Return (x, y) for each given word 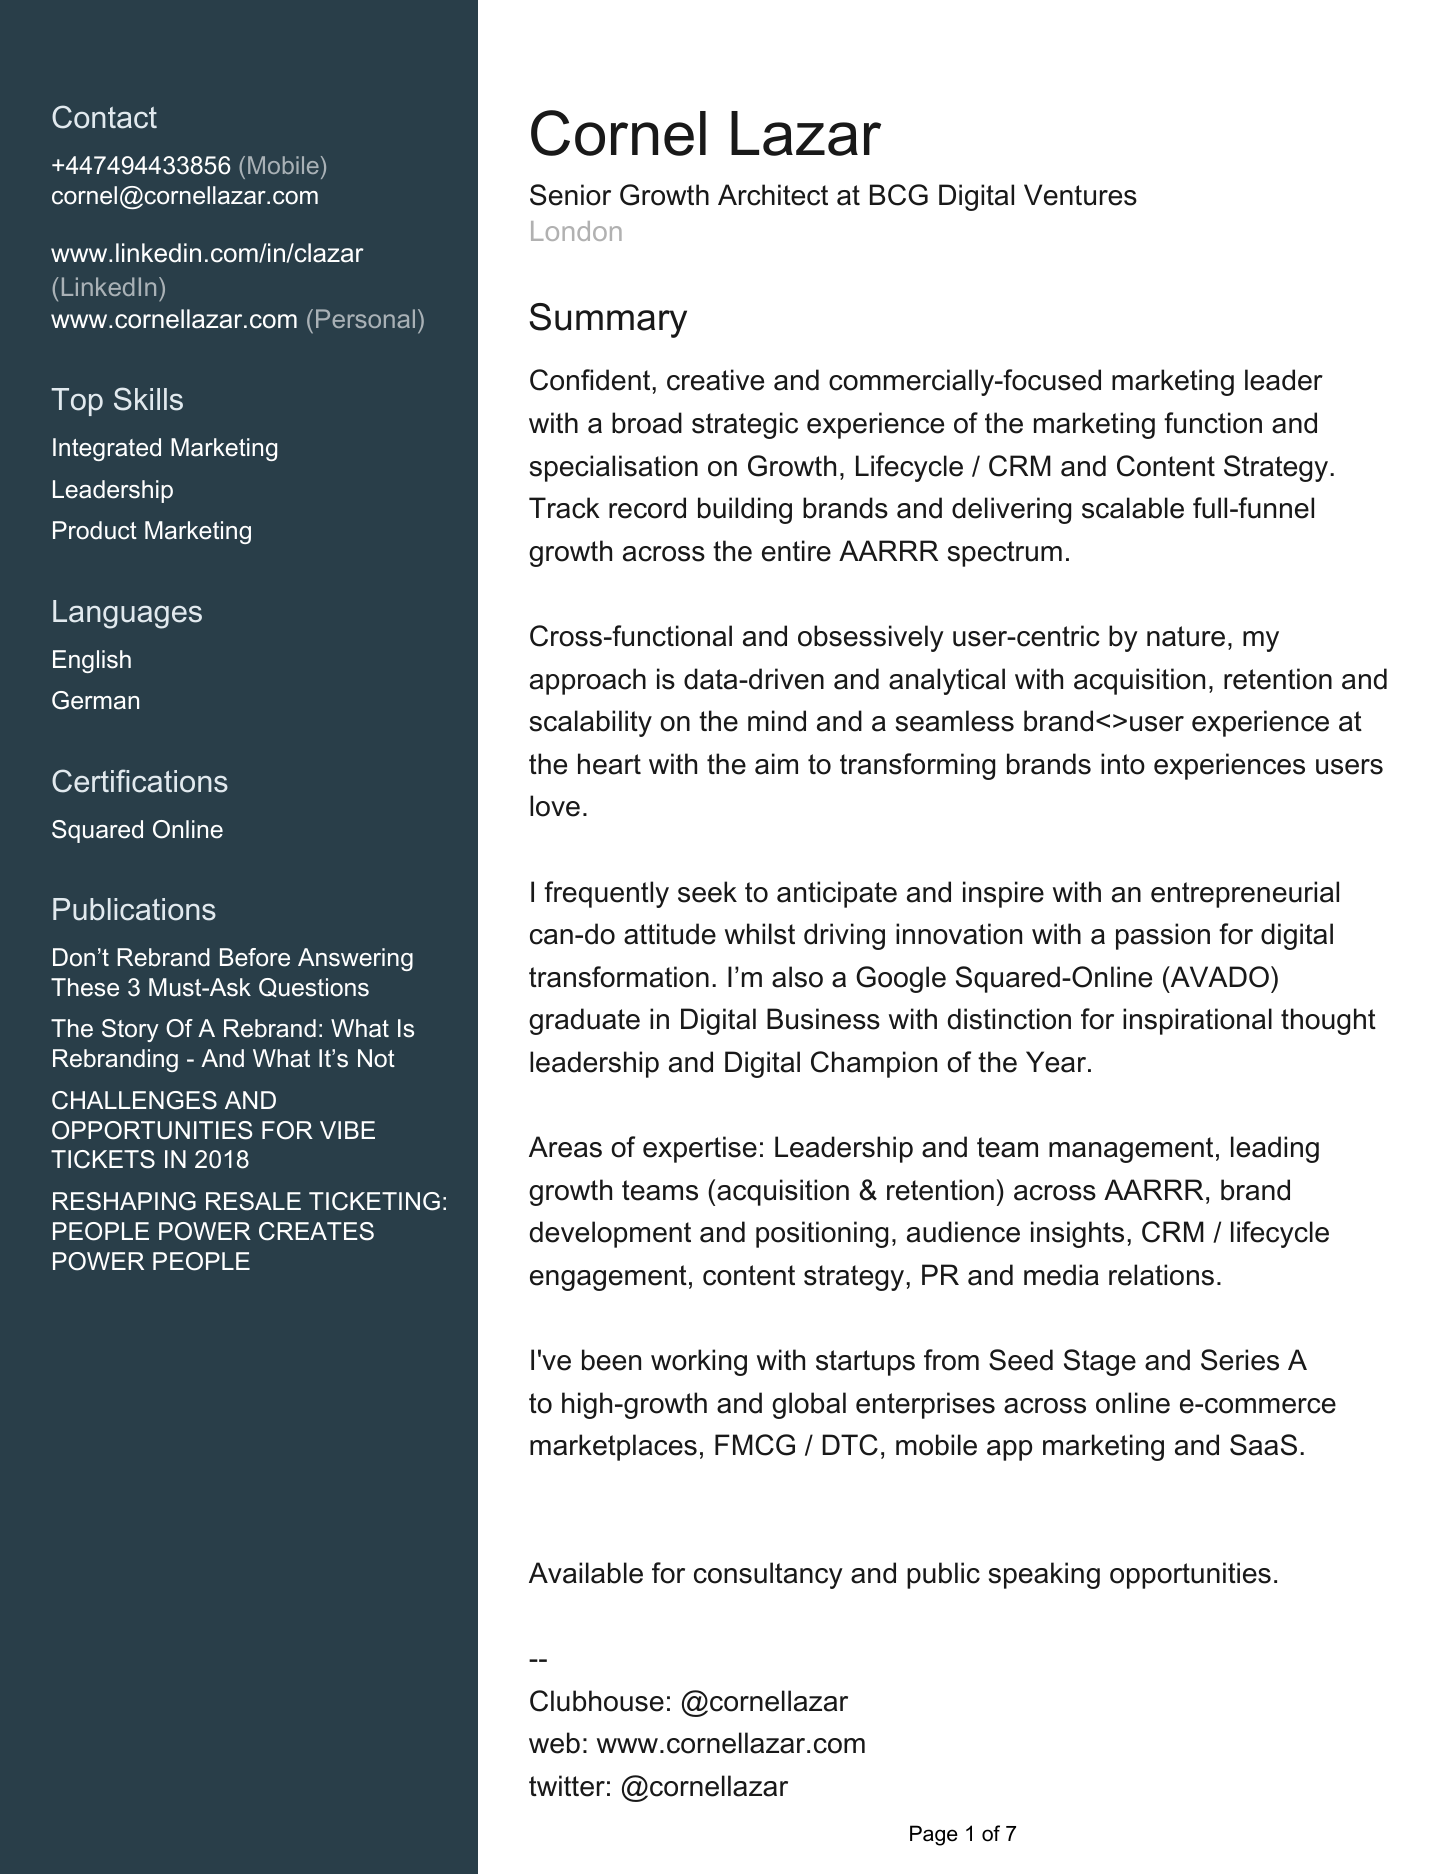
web (554, 1743)
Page (934, 1835)
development (610, 1234)
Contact (104, 117)
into (1123, 764)
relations (1161, 1275)
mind (777, 721)
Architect (773, 195)
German (95, 700)
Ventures (1080, 195)
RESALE (253, 1201)
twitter (567, 1786)
